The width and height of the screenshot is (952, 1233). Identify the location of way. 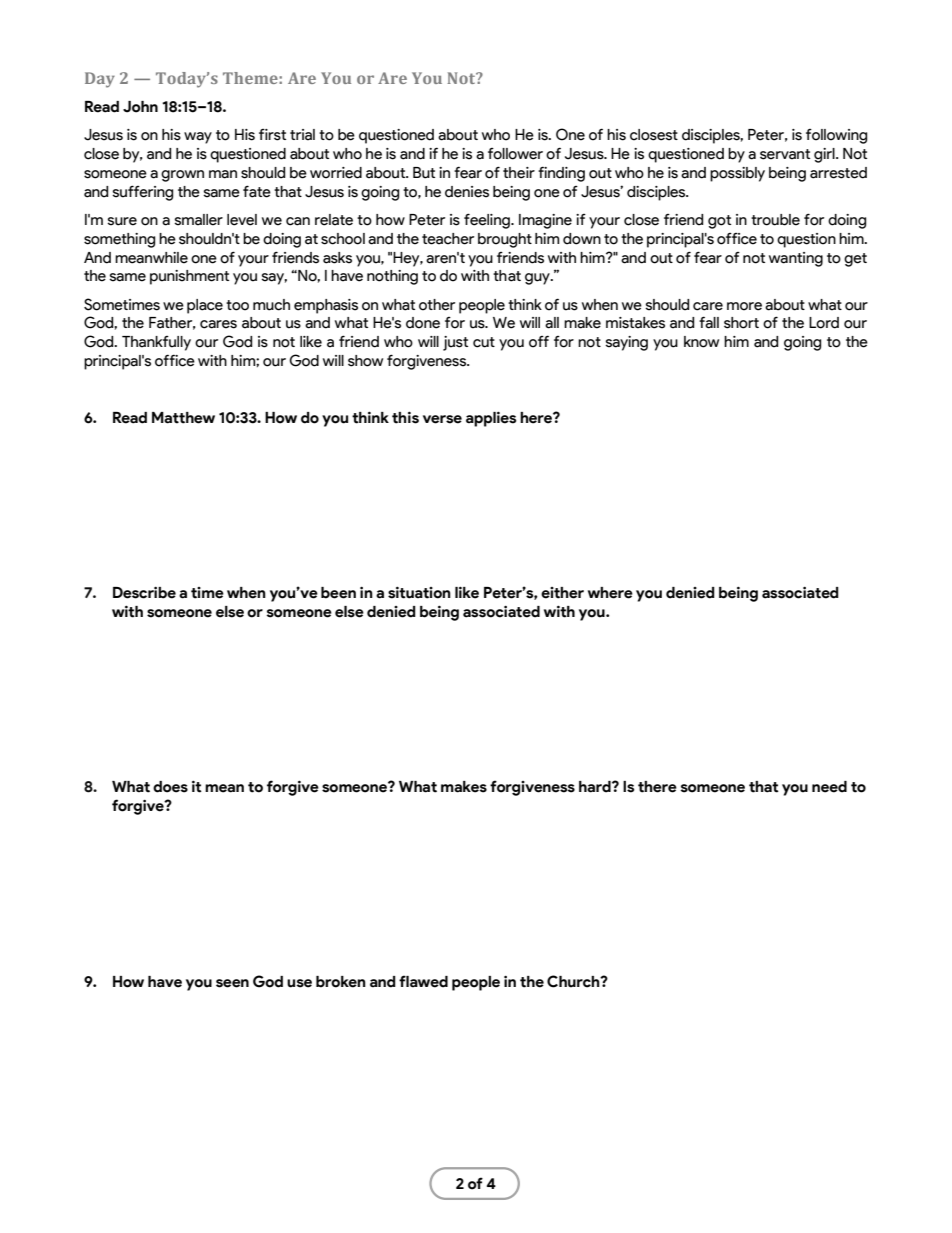
(198, 138).
